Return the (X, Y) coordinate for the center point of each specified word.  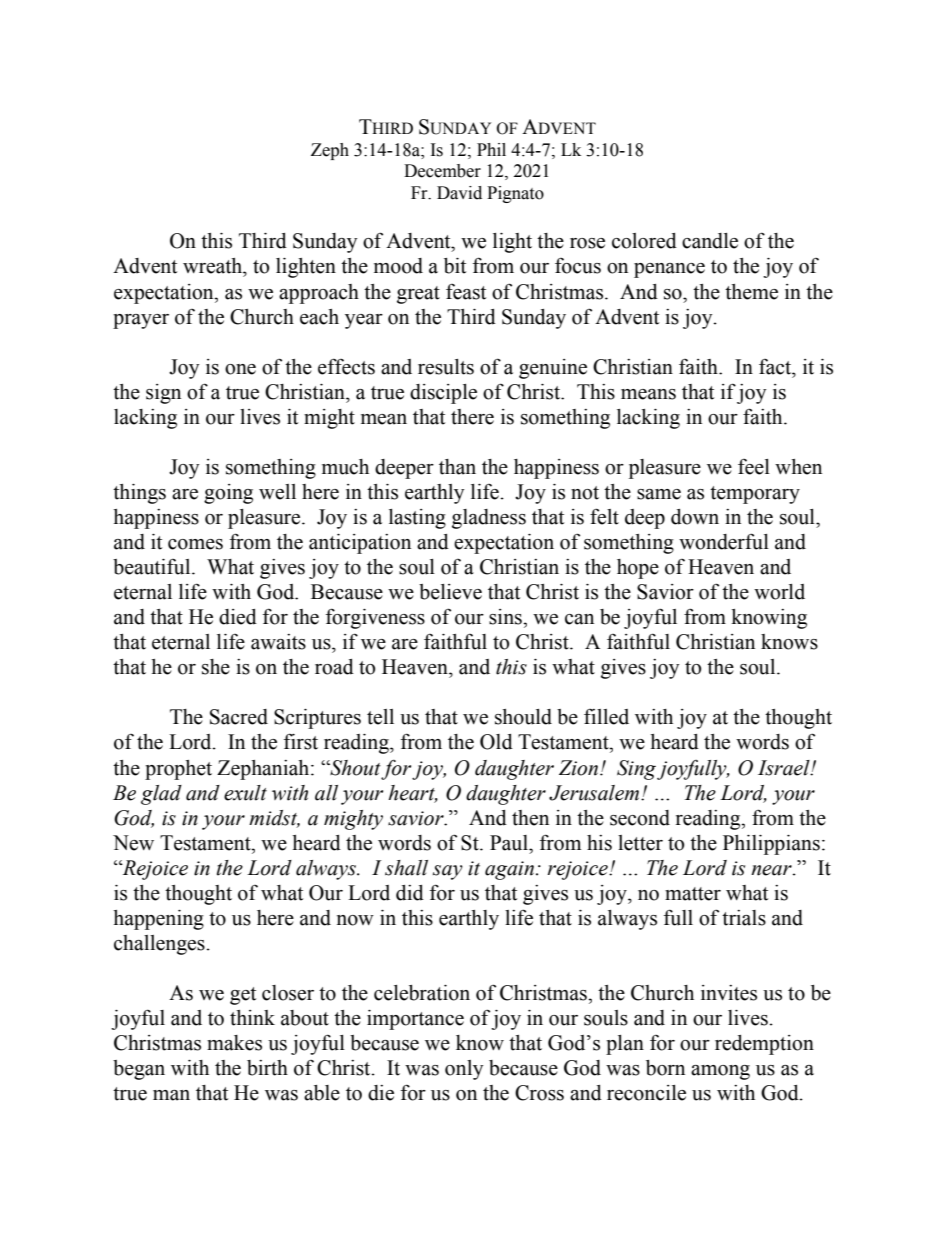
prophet (178, 770)
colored (644, 241)
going (228, 494)
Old (496, 742)
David (459, 193)
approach (319, 294)
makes (234, 1043)
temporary (755, 495)
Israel (785, 768)
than (457, 467)
